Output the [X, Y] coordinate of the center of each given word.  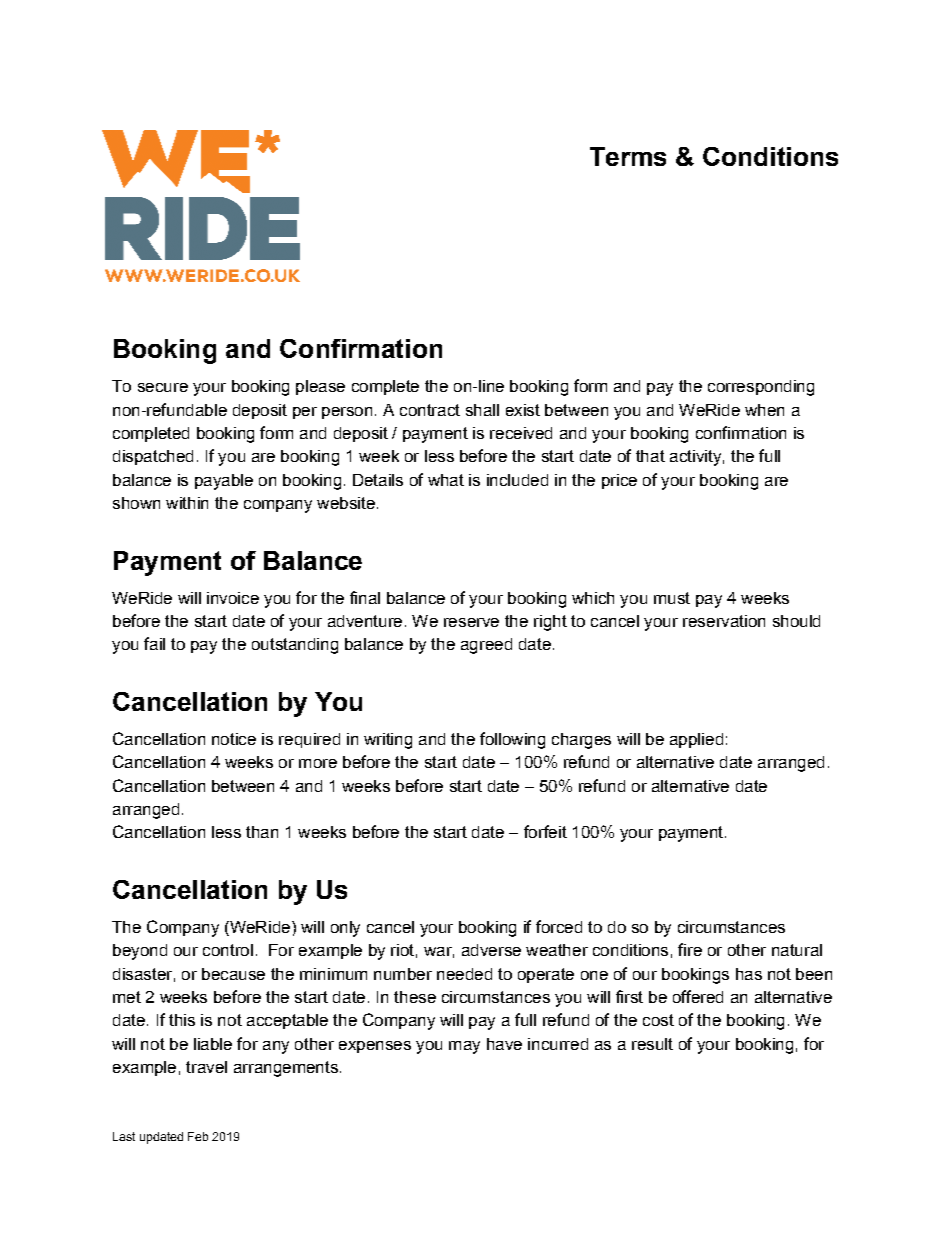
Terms [628, 156]
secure [163, 387]
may [464, 1047]
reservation [724, 621]
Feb [198, 1136]
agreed [486, 646]
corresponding [761, 388]
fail [154, 643]
